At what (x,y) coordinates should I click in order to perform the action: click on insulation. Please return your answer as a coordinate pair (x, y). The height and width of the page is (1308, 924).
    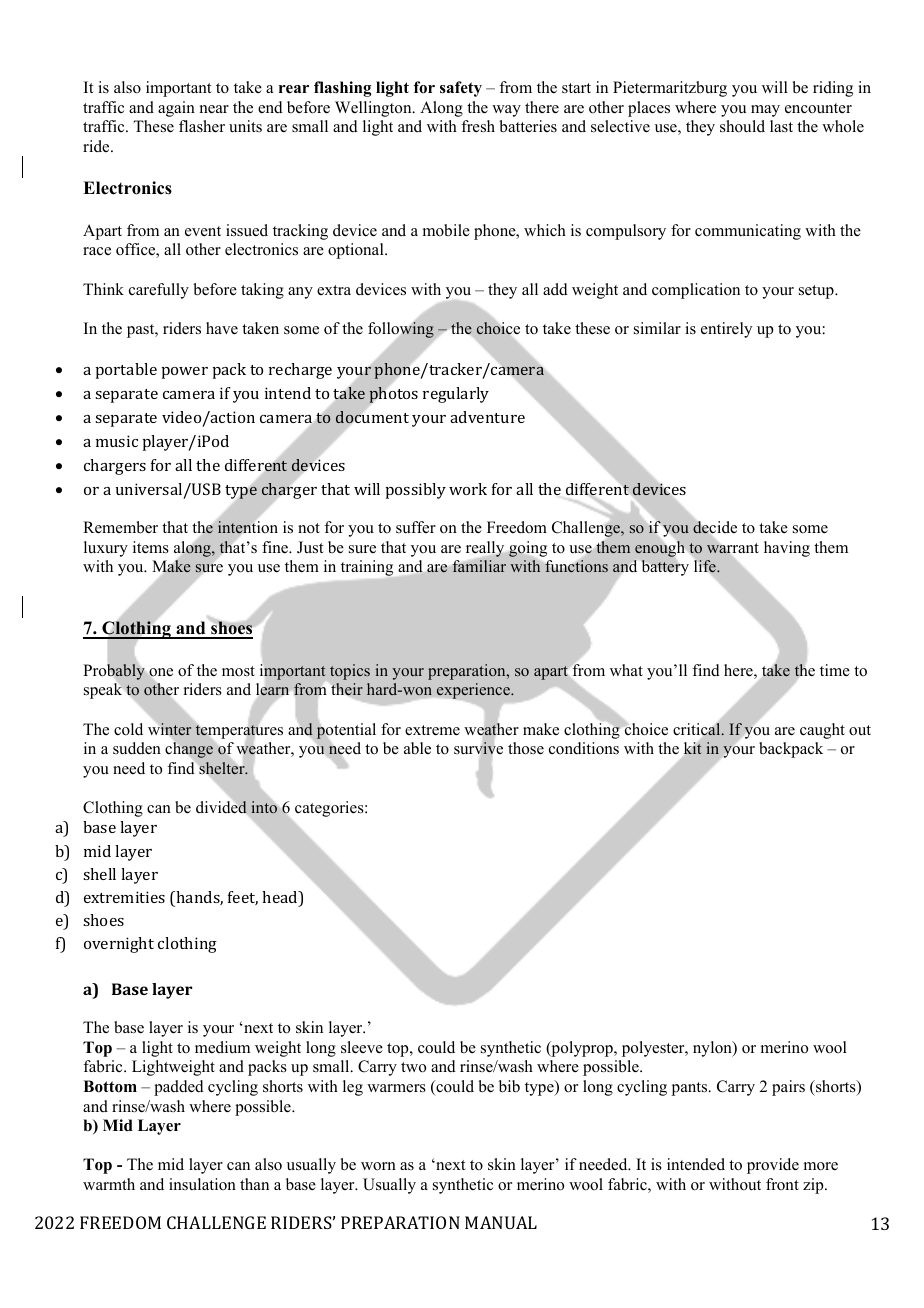
    Looking at the image, I should click on (202, 1184).
